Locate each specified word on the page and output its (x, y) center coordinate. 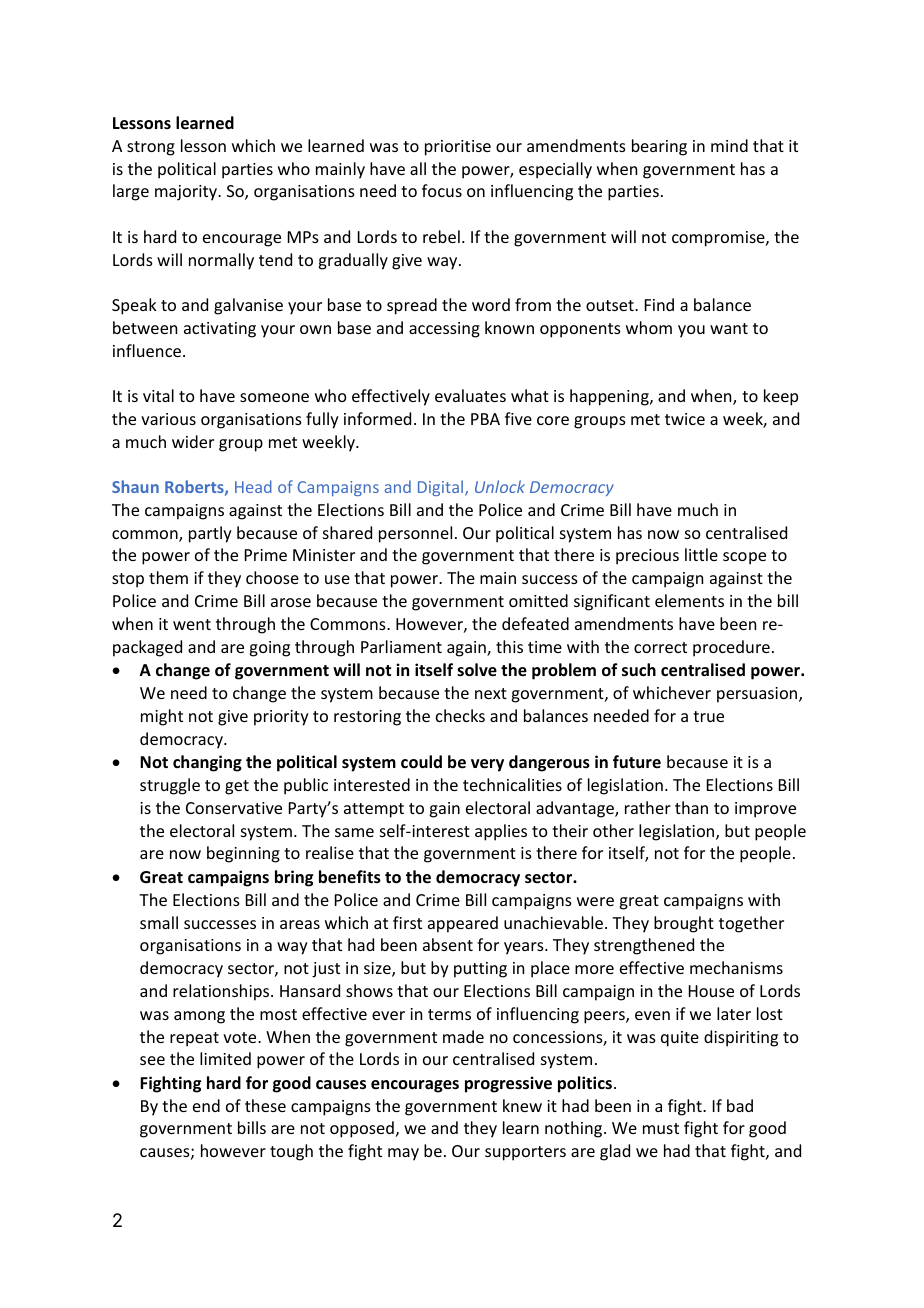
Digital (442, 488)
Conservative (234, 808)
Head (253, 486)
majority (187, 193)
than (691, 807)
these (265, 1105)
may (403, 1154)
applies (501, 832)
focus (442, 190)
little (701, 554)
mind (729, 145)
